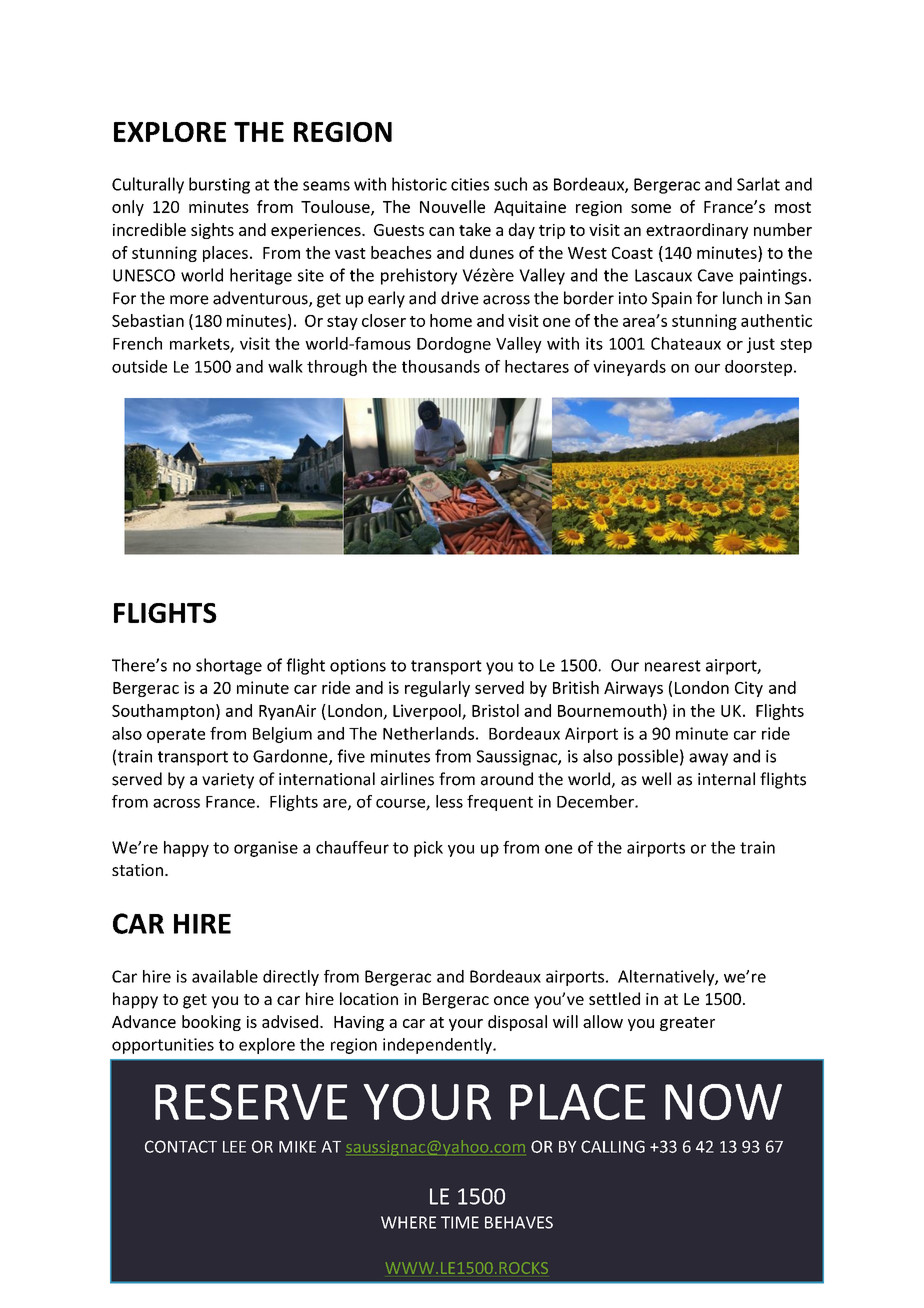  What do you see at coordinates (441, 366) in the screenshot?
I see `thousands` at bounding box center [441, 366].
